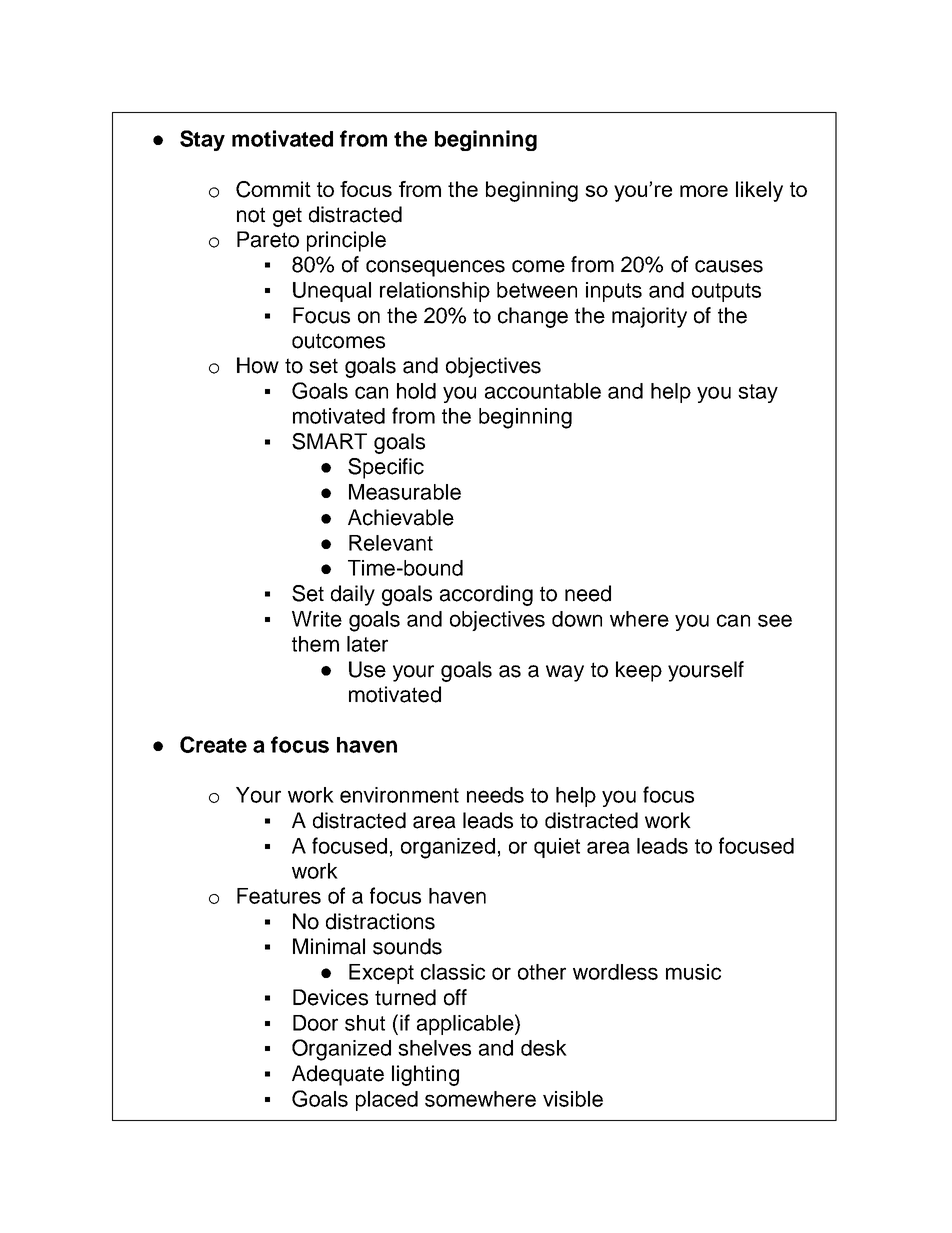  What do you see at coordinates (486, 595) in the document?
I see `according` at bounding box center [486, 595].
